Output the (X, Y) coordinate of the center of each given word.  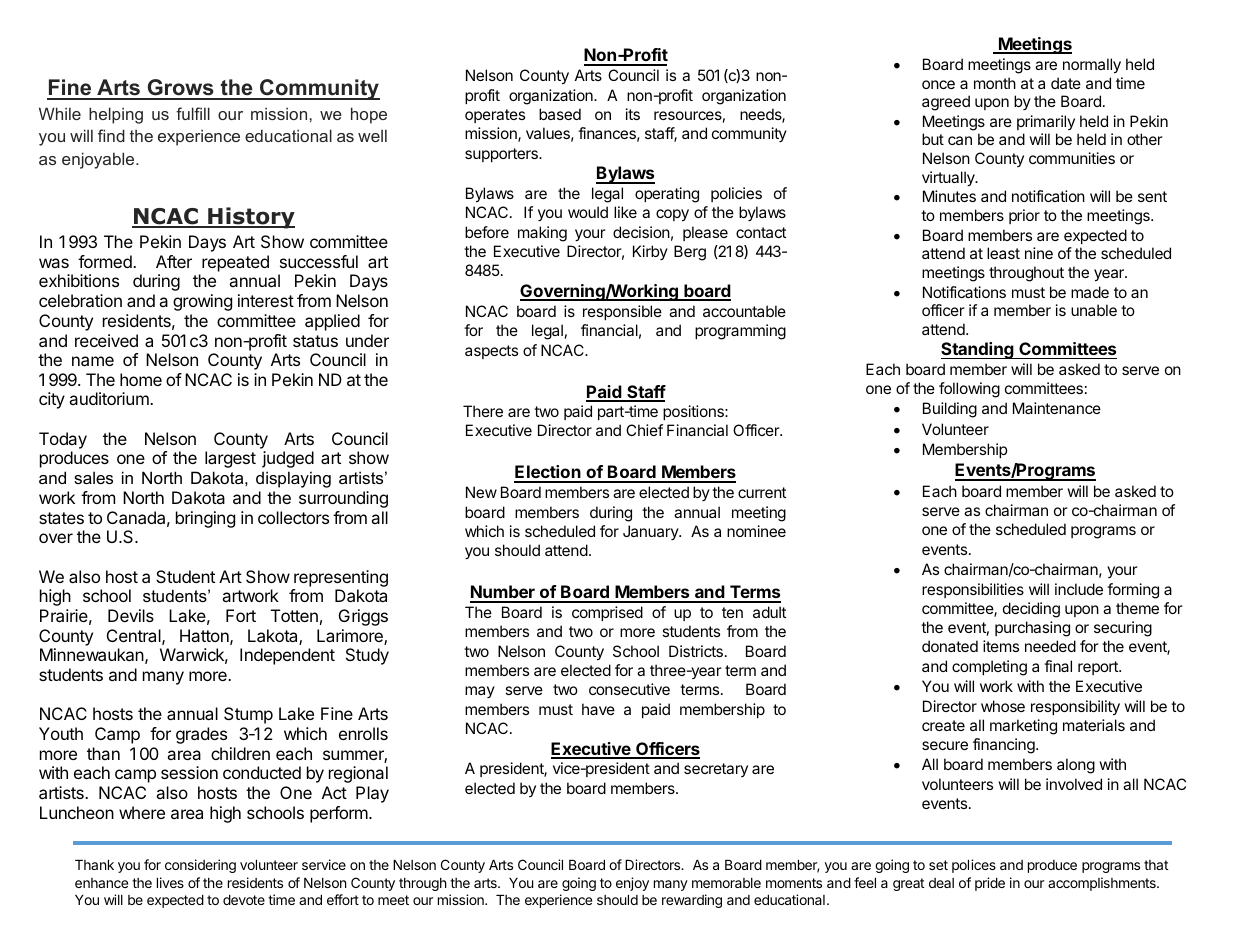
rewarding (692, 901)
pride (990, 884)
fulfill (193, 113)
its (633, 114)
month (995, 83)
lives (170, 882)
